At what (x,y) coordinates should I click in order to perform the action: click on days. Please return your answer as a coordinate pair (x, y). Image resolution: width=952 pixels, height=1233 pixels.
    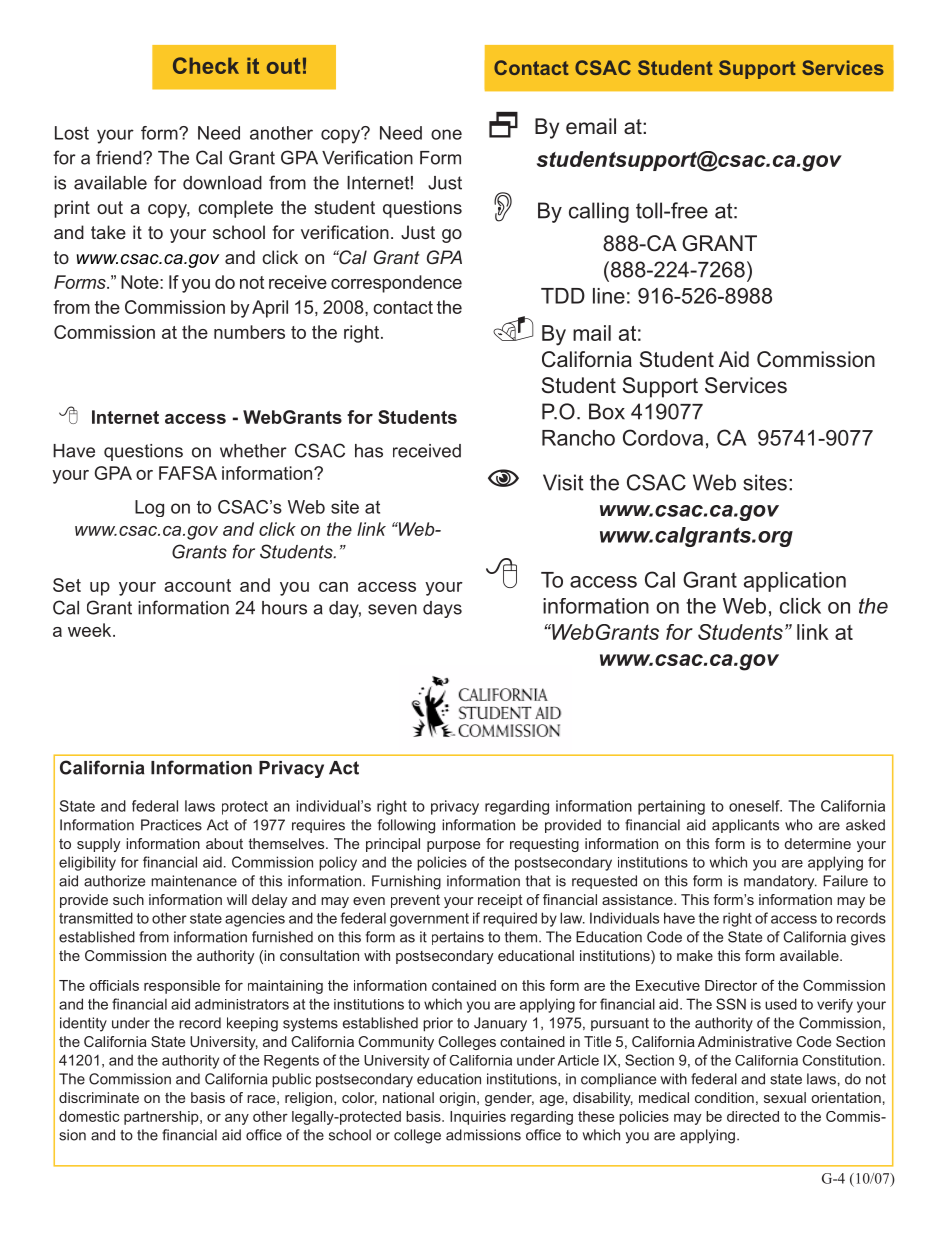
    Looking at the image, I should click on (442, 609).
